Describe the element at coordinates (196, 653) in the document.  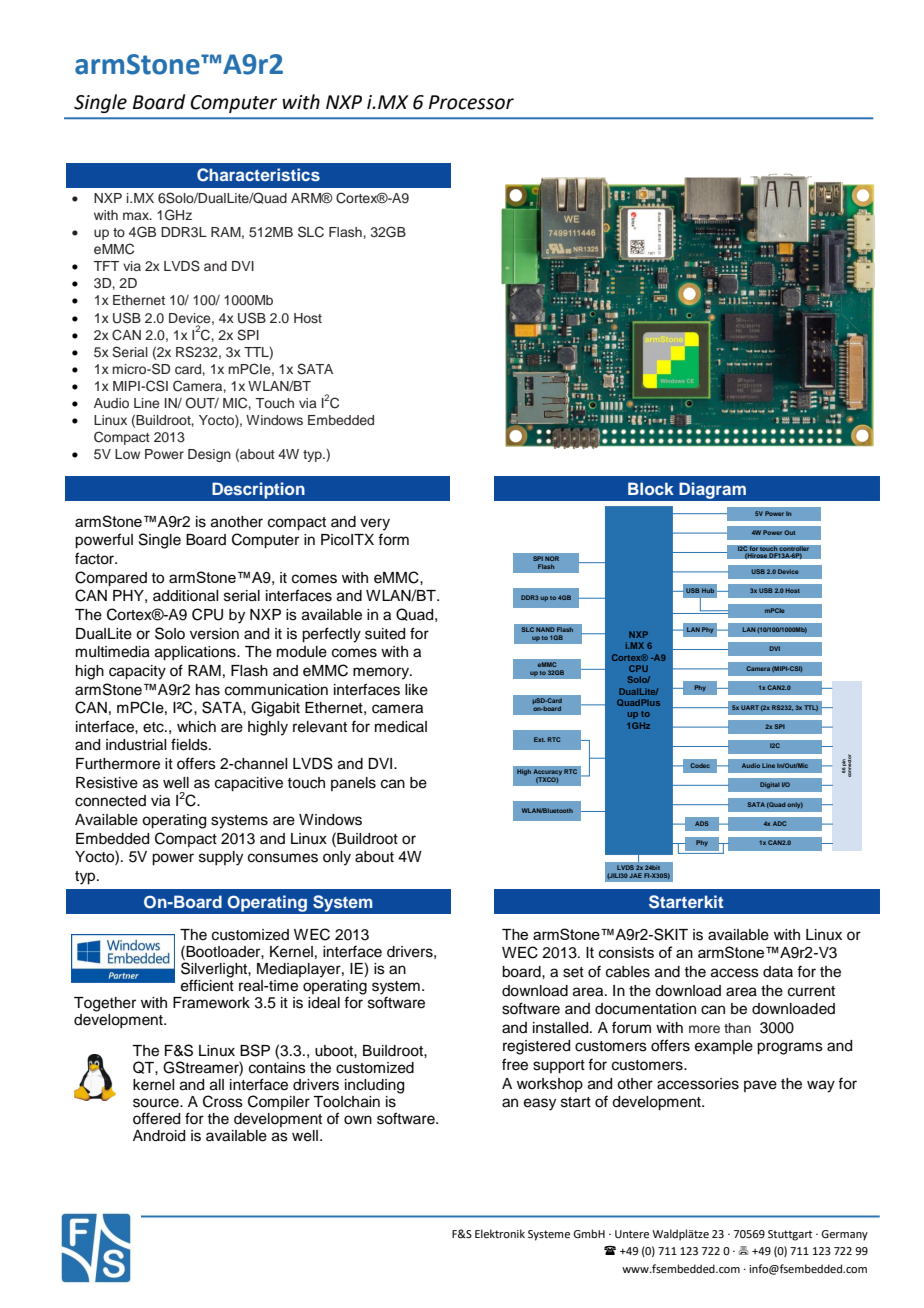
I see `applications` at that location.
